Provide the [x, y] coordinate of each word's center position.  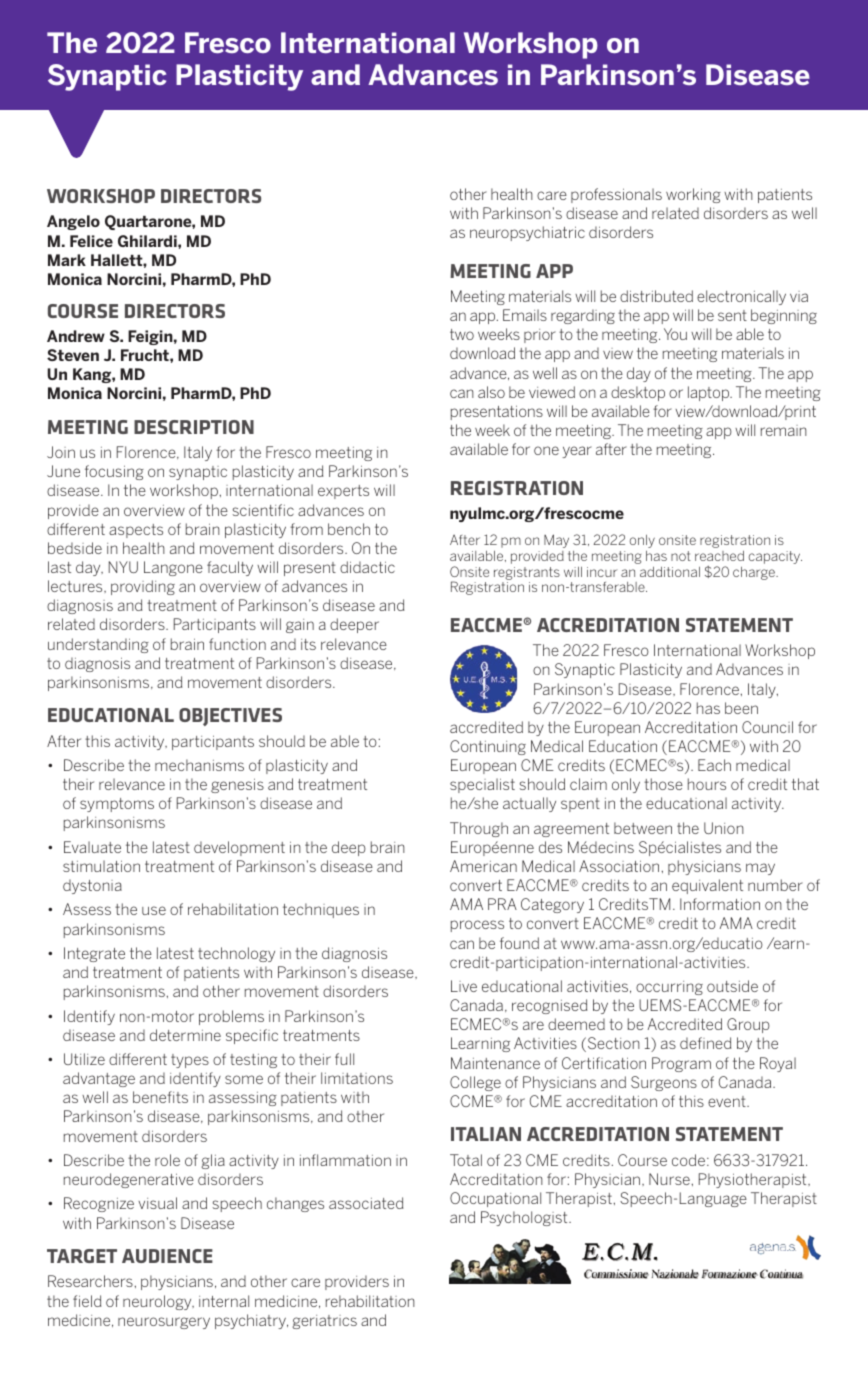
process [477, 926]
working [693, 195]
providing [143, 587]
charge [755, 573]
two [462, 334]
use [154, 910]
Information [720, 904]
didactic [367, 567]
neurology [158, 1302]
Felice [91, 241]
